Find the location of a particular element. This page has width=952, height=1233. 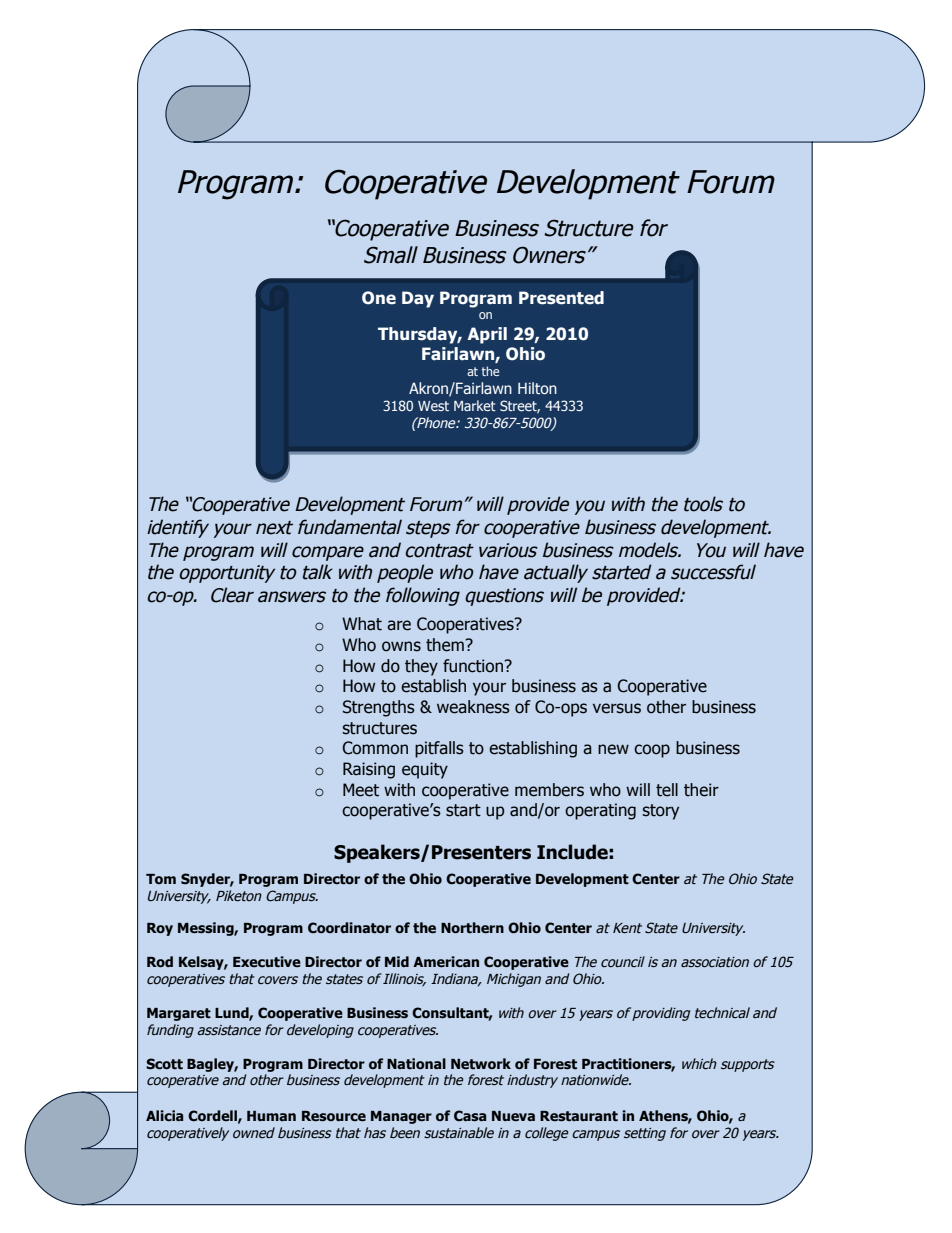

Presented is located at coordinates (561, 298).
